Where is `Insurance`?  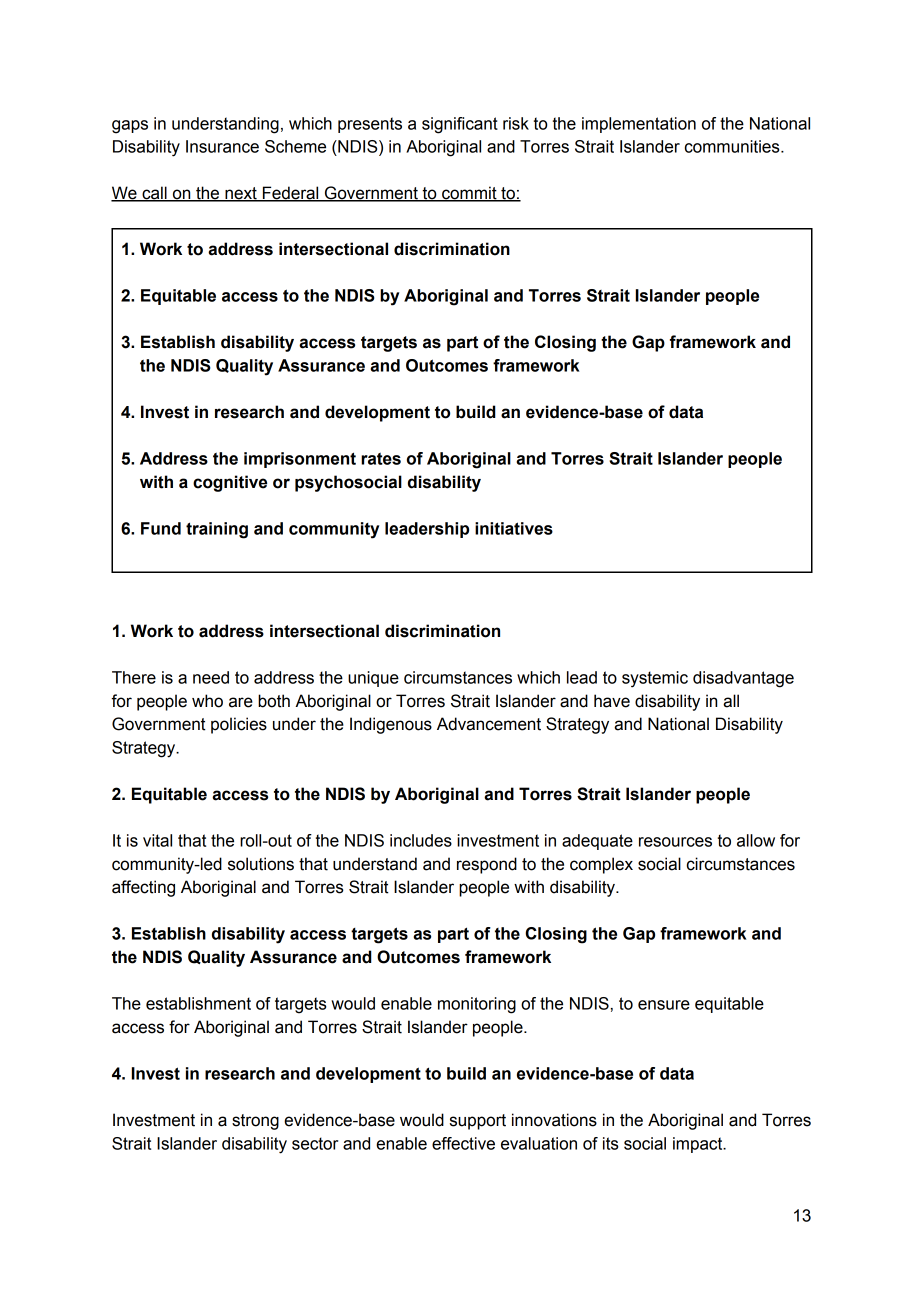
Insurance is located at coordinates (222, 146).
